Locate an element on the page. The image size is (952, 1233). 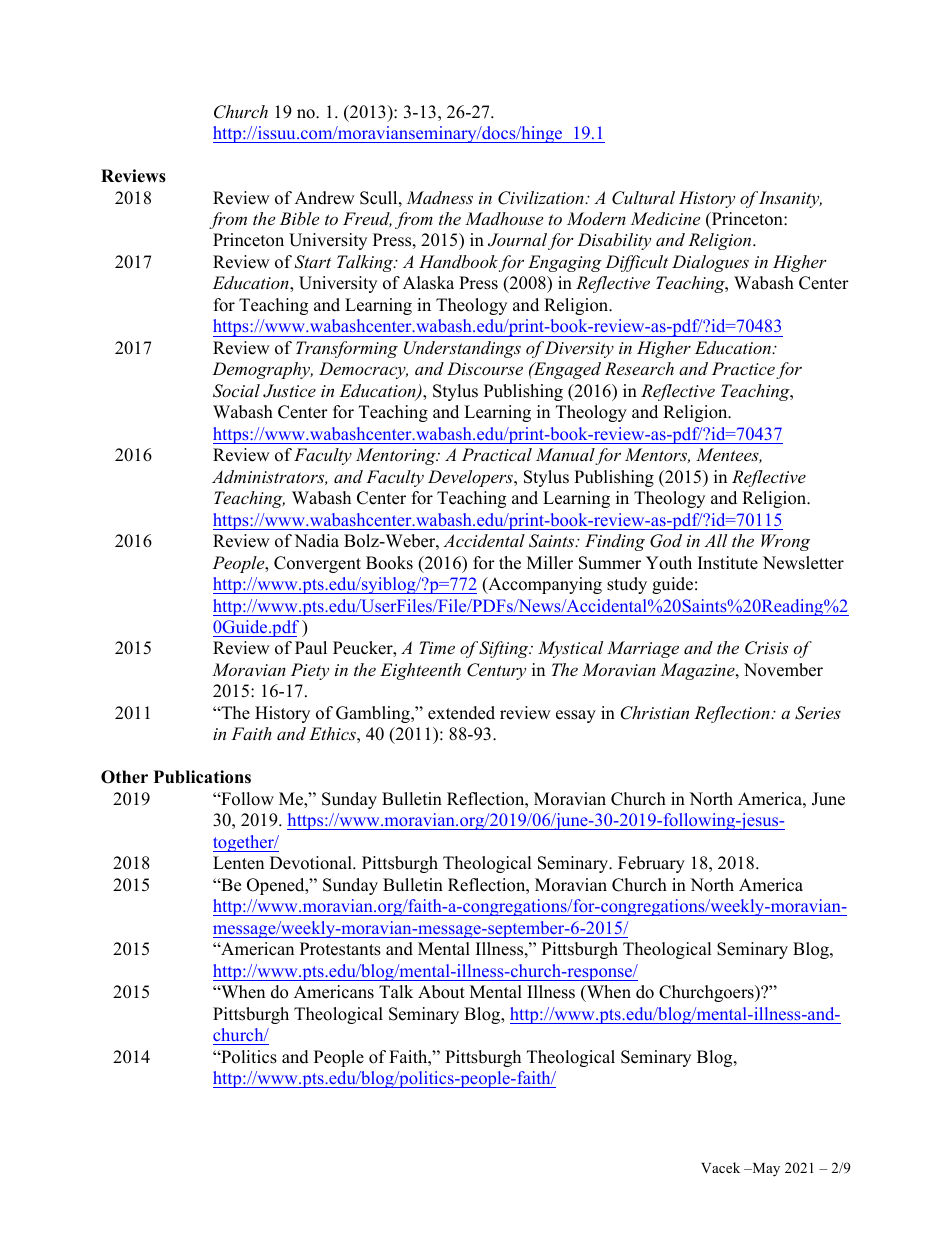
Lenten is located at coordinates (238, 863).
